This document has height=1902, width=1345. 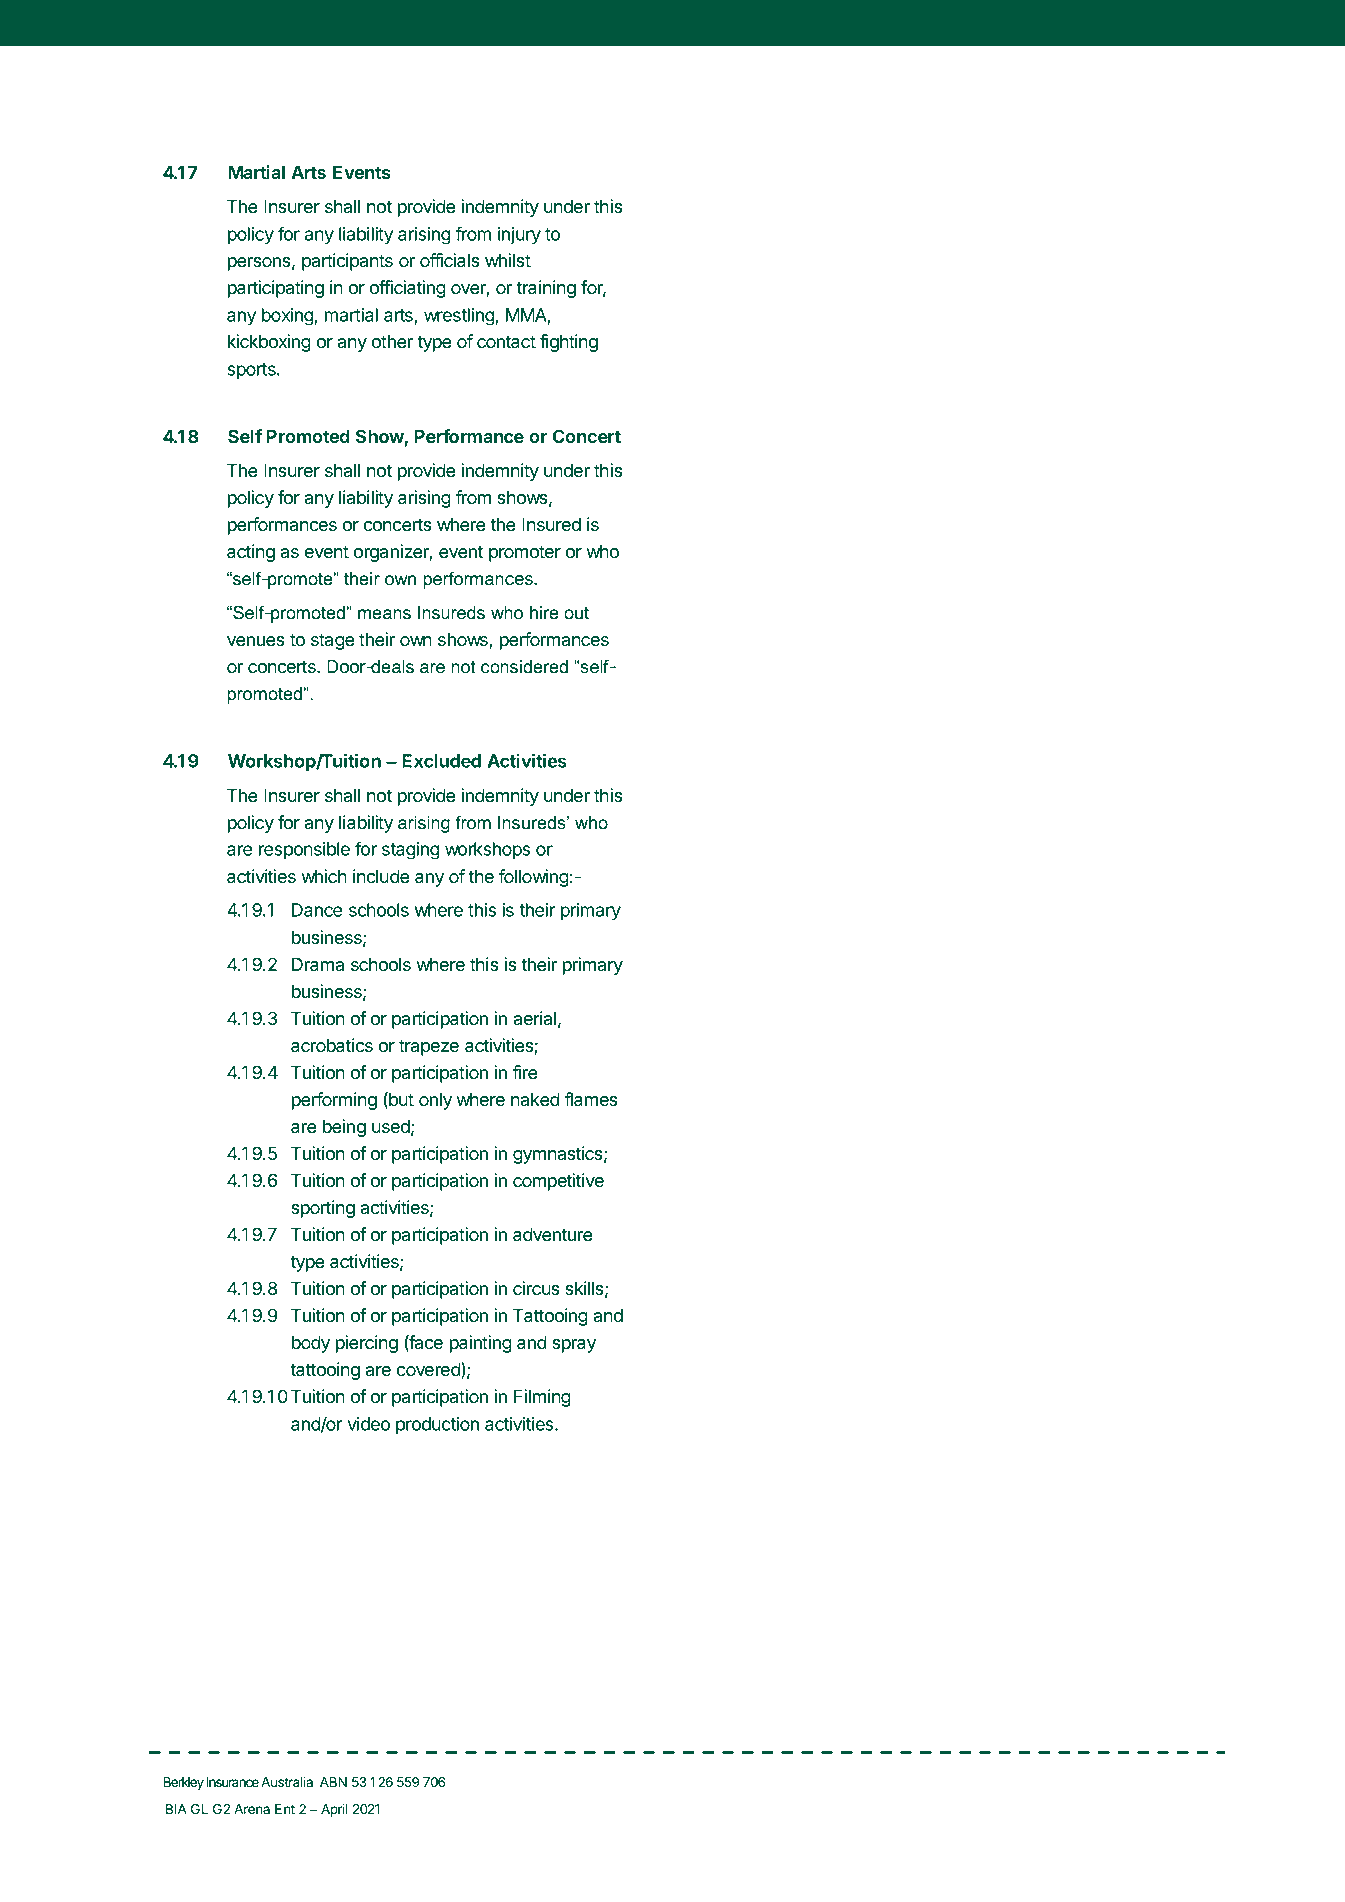 What do you see at coordinates (408, 289) in the document?
I see `officiating` at bounding box center [408, 289].
